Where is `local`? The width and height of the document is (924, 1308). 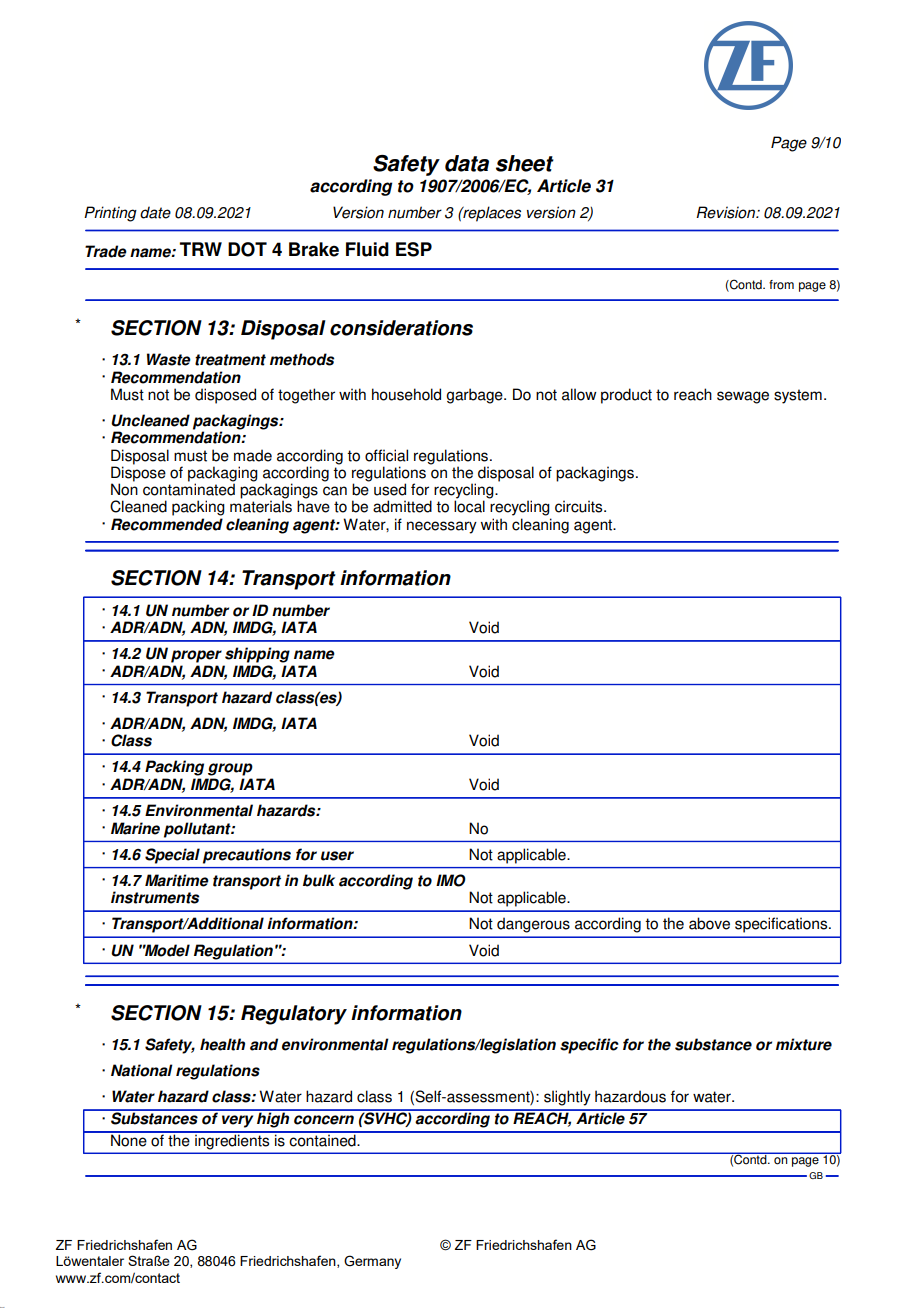 local is located at coordinates (469, 505).
